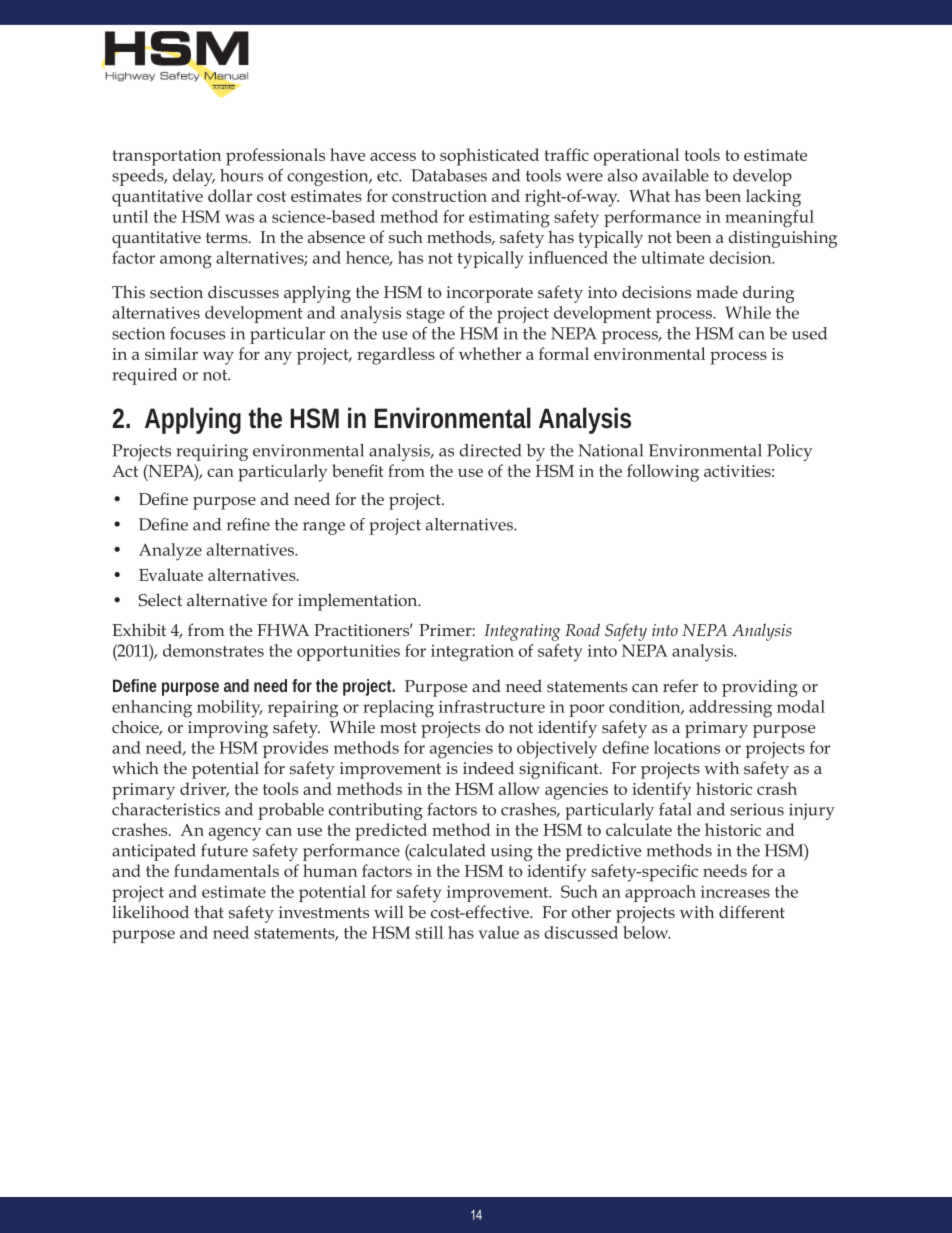 This image has width=952, height=1233. I want to click on delay, so click(194, 177).
